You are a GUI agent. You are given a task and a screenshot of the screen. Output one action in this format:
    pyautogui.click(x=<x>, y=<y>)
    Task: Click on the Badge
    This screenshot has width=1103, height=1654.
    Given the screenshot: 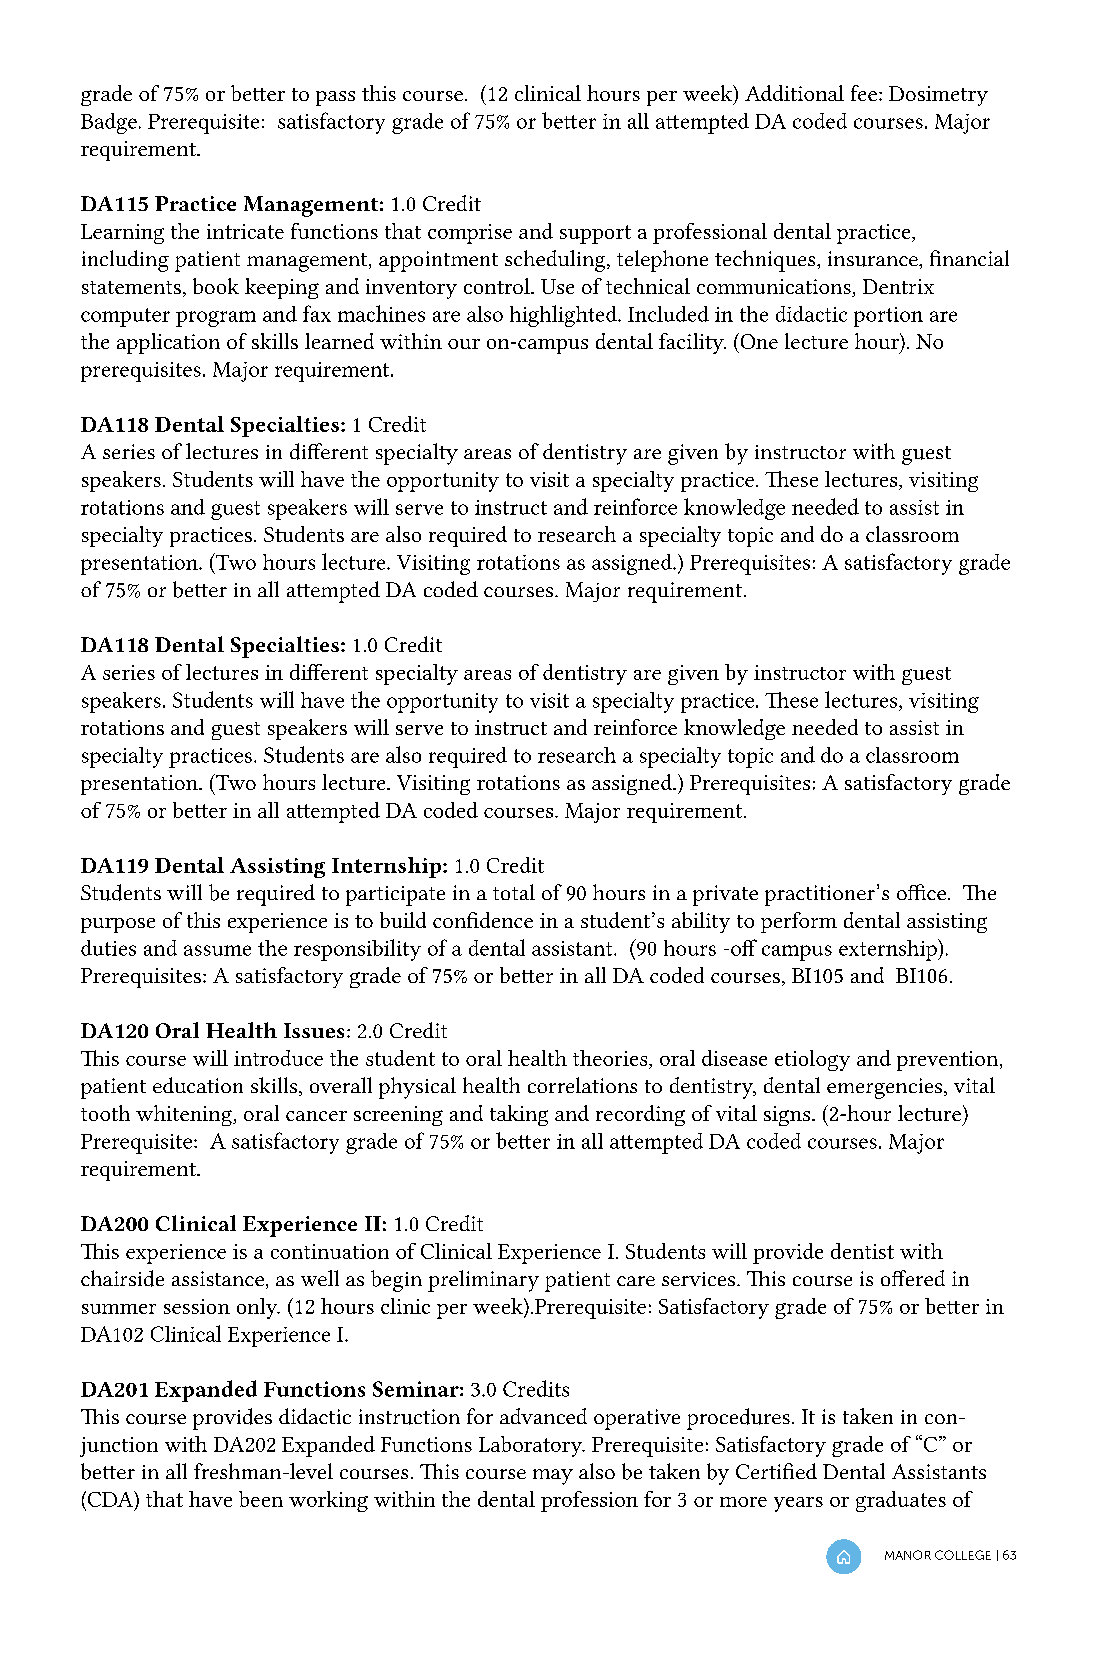 What is the action you would take?
    pyautogui.click(x=109, y=123)
